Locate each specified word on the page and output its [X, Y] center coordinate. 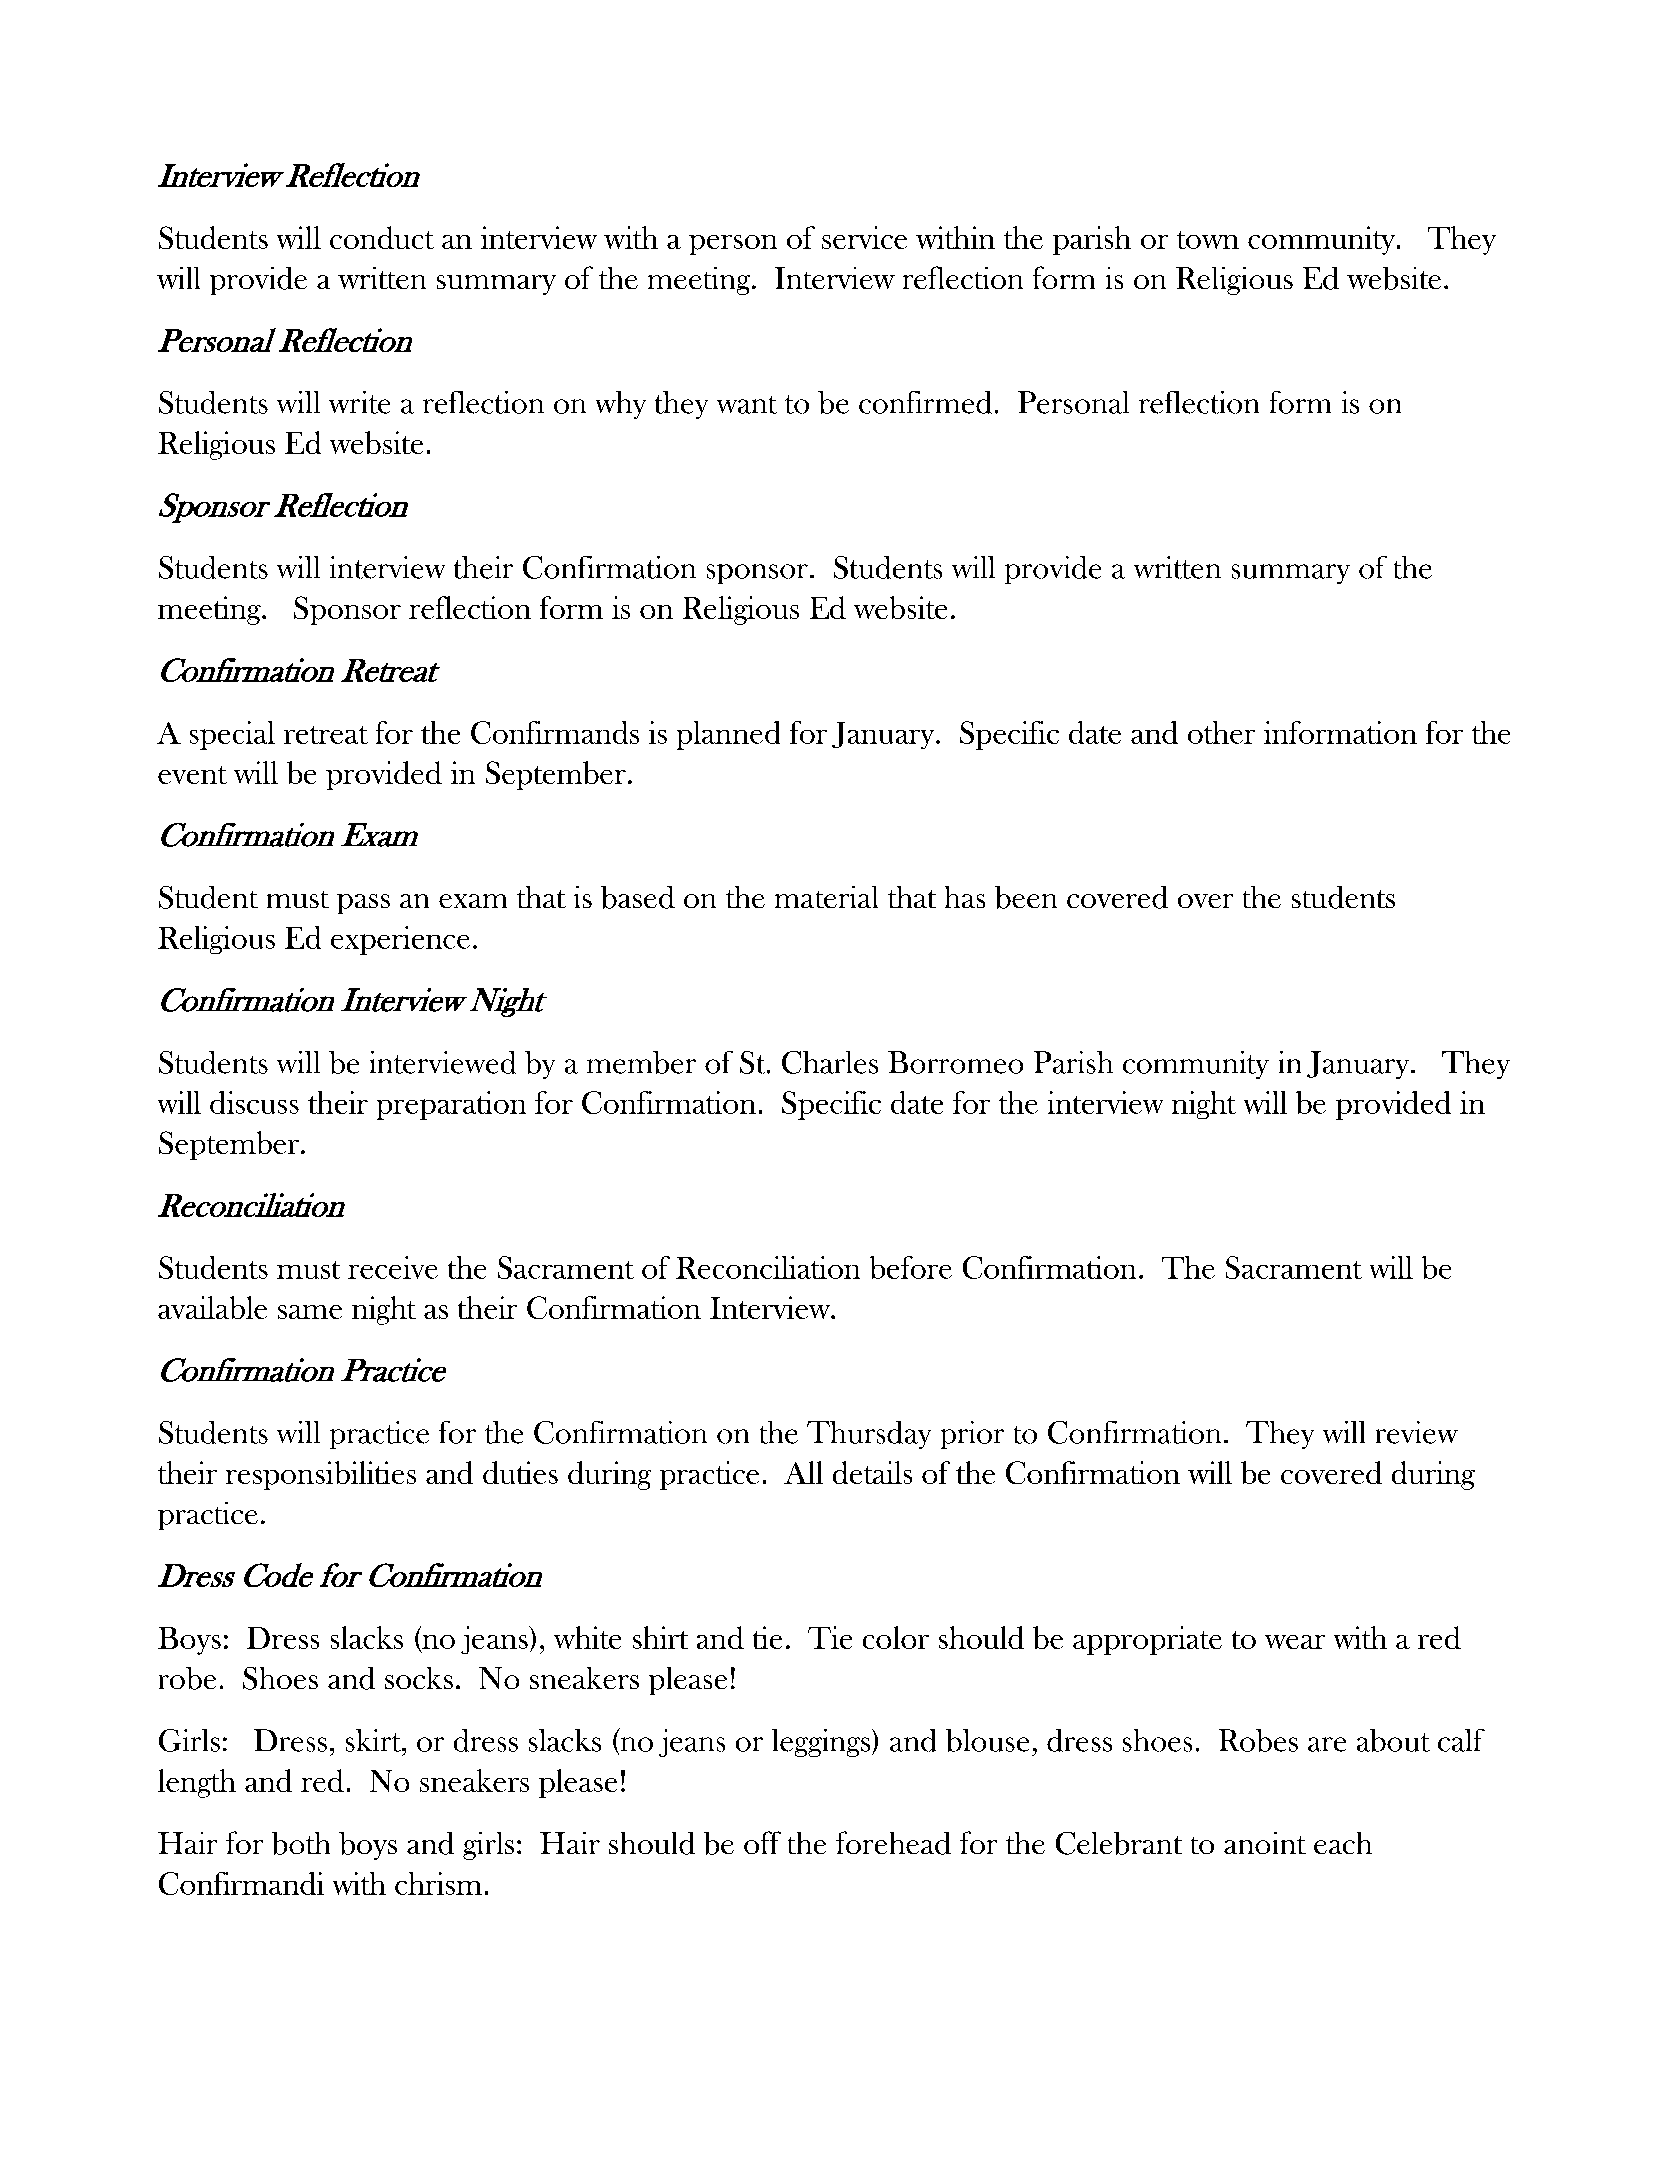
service [864, 237]
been [1026, 897]
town [1208, 240]
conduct [382, 237]
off [762, 1842]
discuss [254, 1102]
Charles [830, 1062]
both [301, 1843]
